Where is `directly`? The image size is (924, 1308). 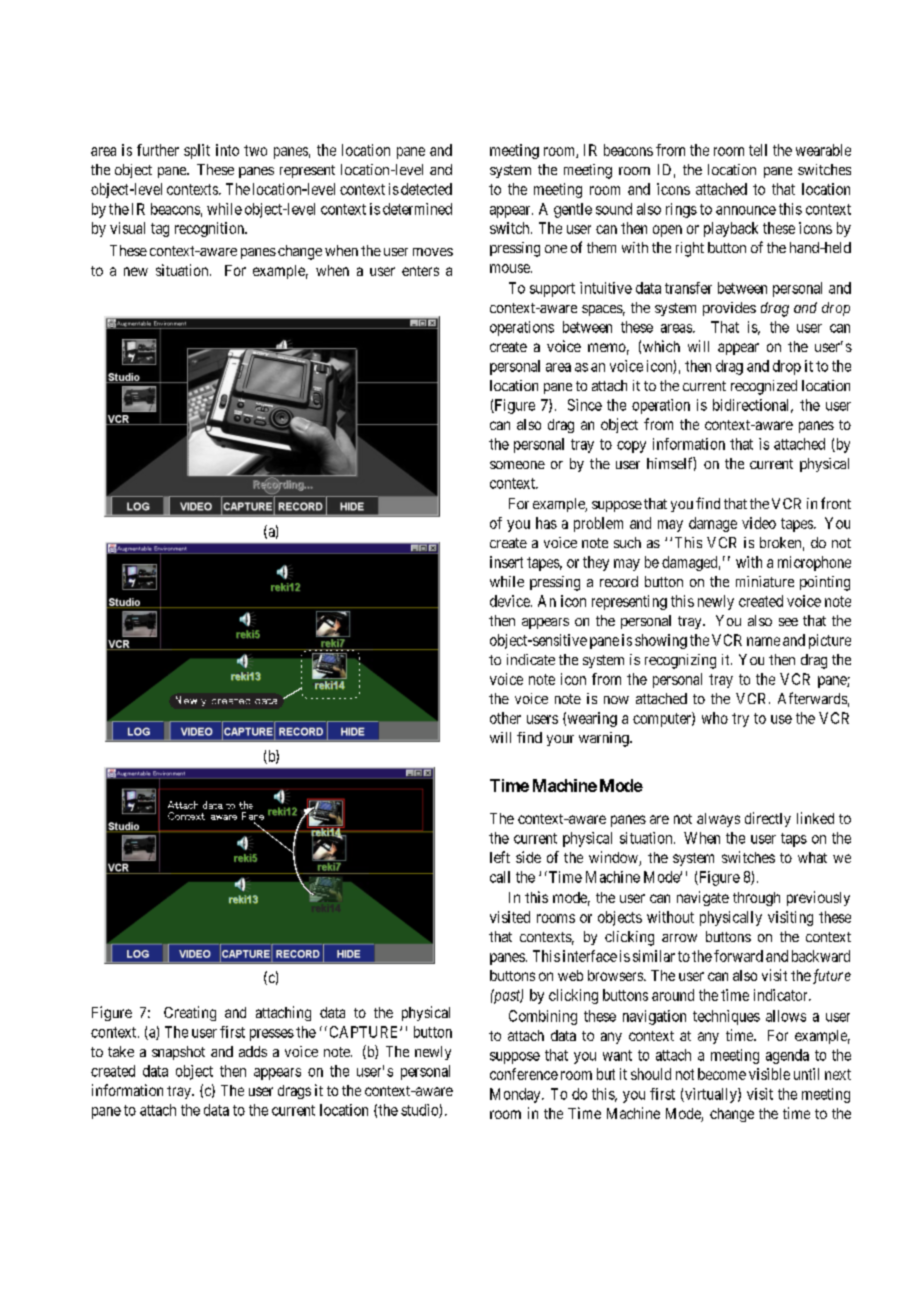
directly is located at coordinates (768, 819).
